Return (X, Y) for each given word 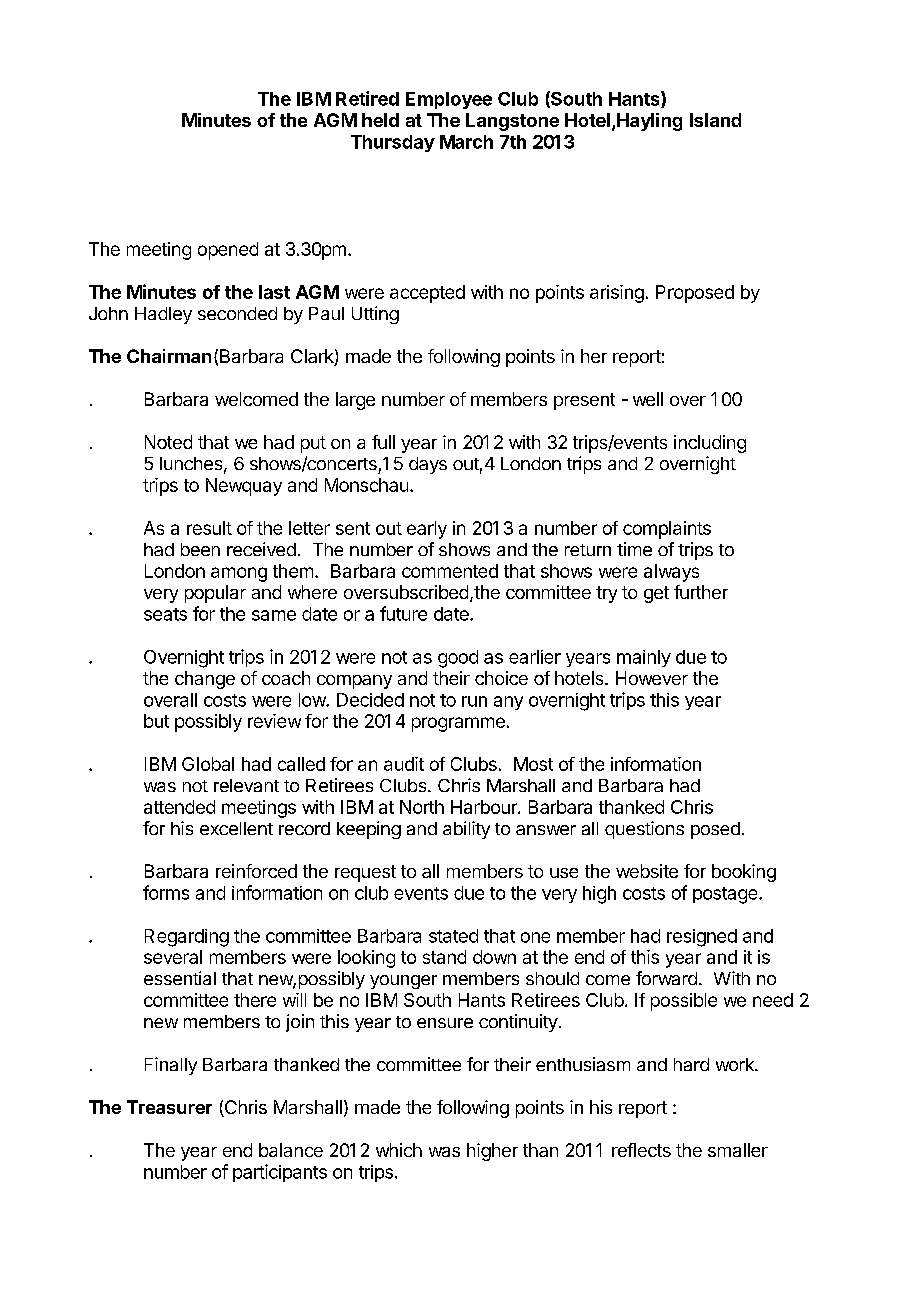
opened (228, 251)
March (466, 142)
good (458, 659)
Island (715, 120)
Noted (168, 442)
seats (165, 614)
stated (453, 936)
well (648, 399)
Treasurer (169, 1107)
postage (726, 895)
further (701, 592)
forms (166, 892)
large (355, 401)
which (399, 1150)
